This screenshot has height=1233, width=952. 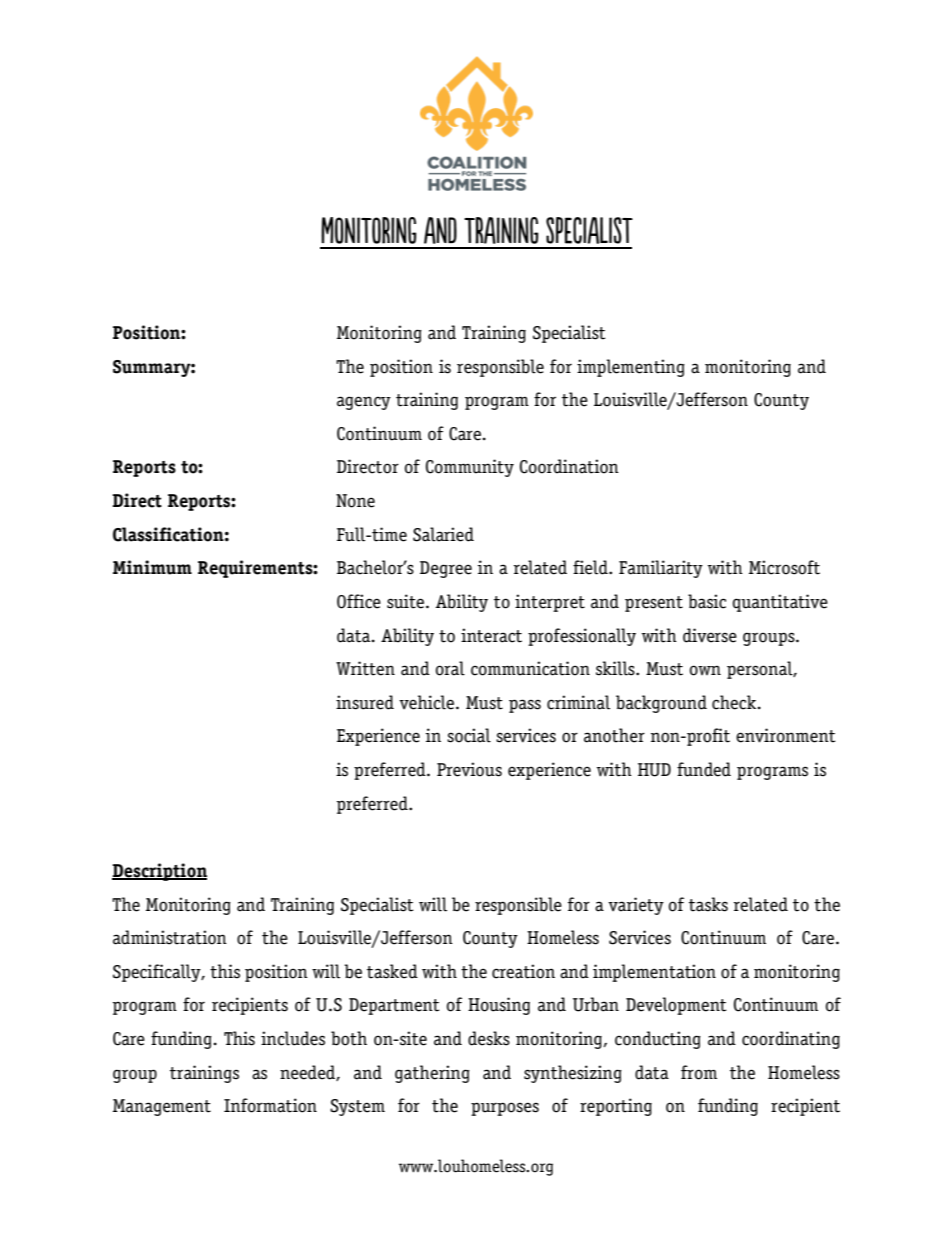 I want to click on Minimum, so click(x=152, y=567).
